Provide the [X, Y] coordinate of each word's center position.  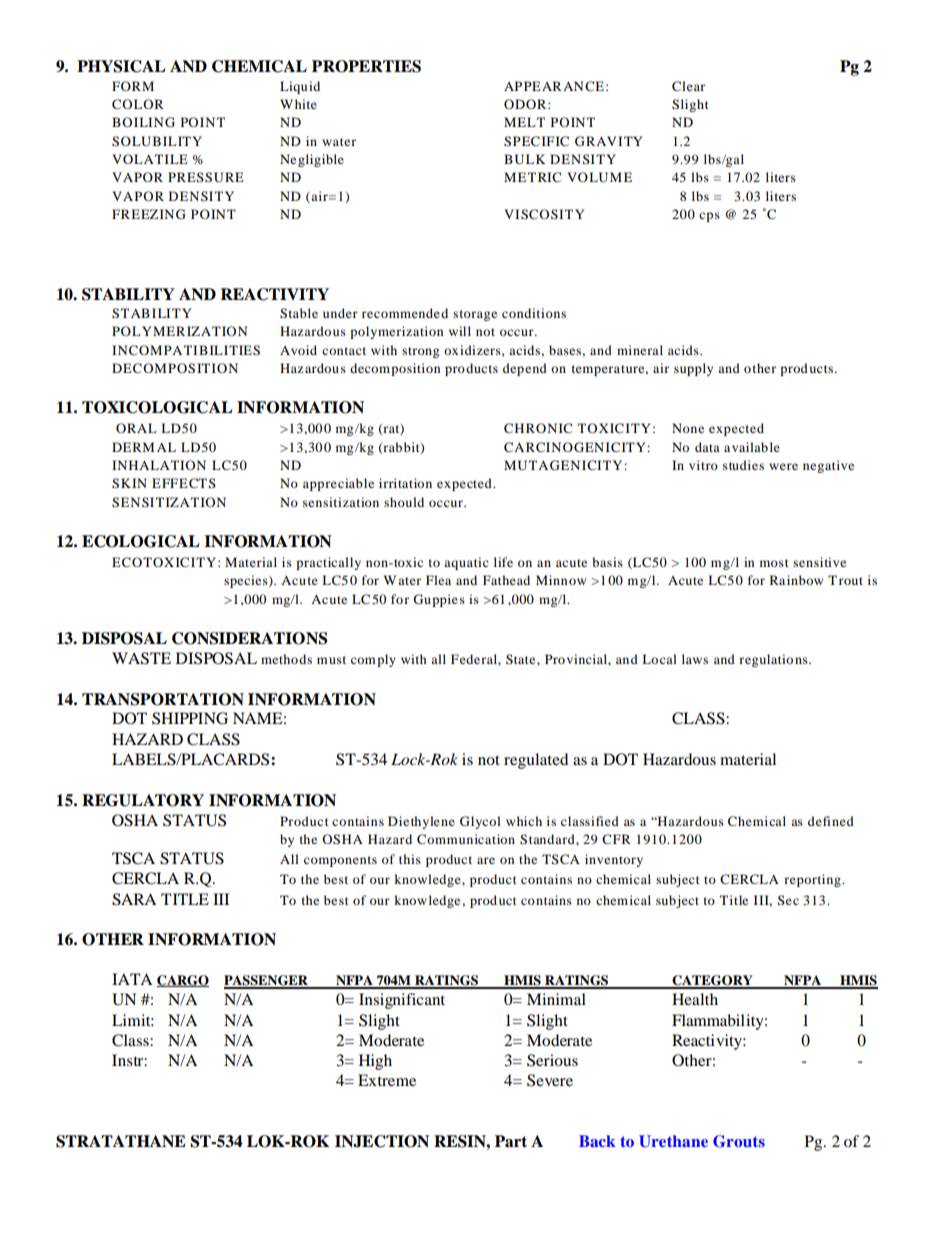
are [486, 860]
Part [511, 1141]
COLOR [138, 104]
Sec [788, 900]
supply [693, 369]
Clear [688, 86]
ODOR [526, 104]
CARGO [183, 981]
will [460, 331]
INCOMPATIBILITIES [186, 350]
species [247, 581]
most [774, 563]
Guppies [439, 600]
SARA [134, 899]
